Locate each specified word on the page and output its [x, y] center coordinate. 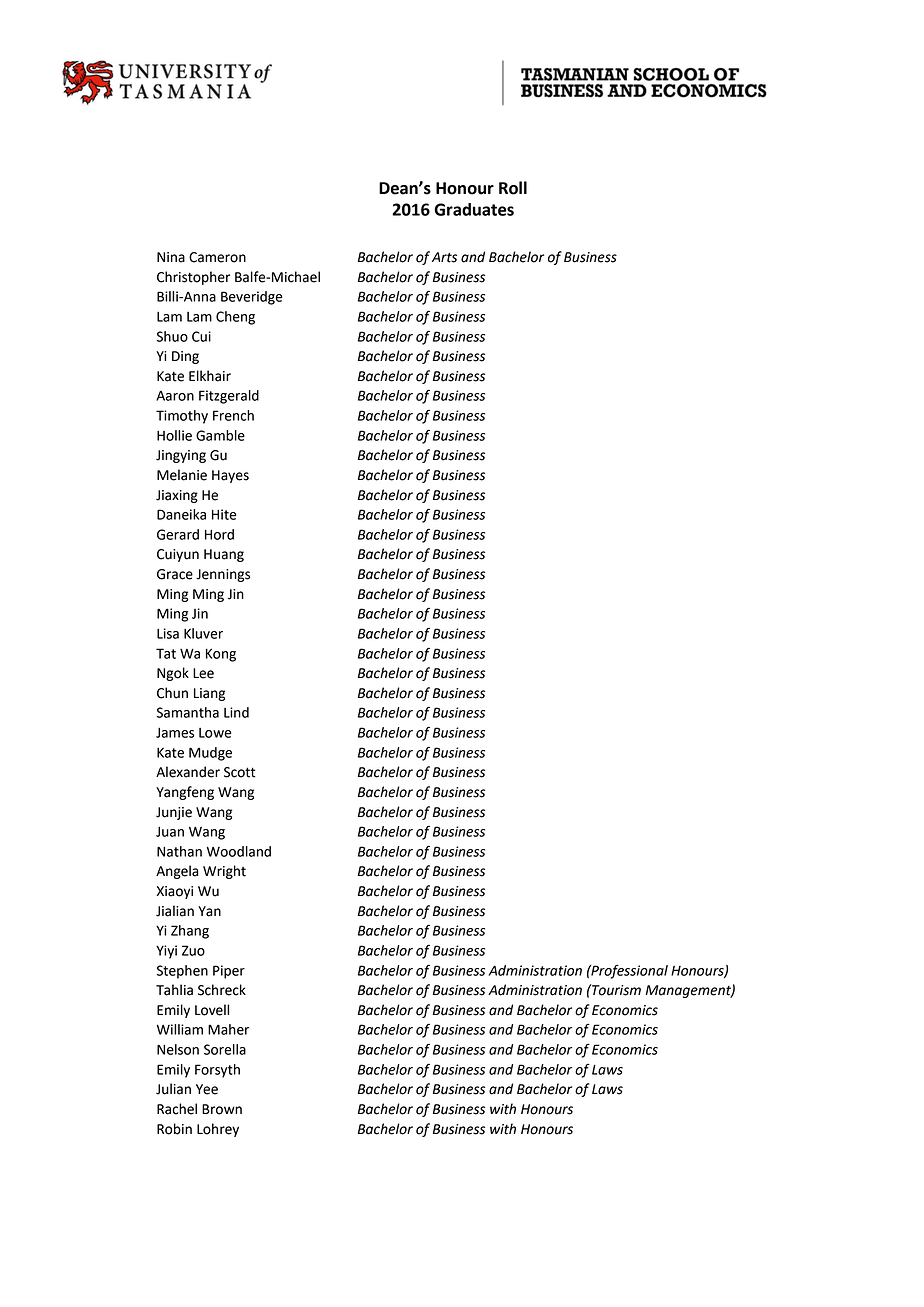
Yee [207, 1089]
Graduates [474, 209]
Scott [240, 772]
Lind [236, 712]
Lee [203, 673]
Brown [222, 1109]
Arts [444, 257]
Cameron [217, 257]
